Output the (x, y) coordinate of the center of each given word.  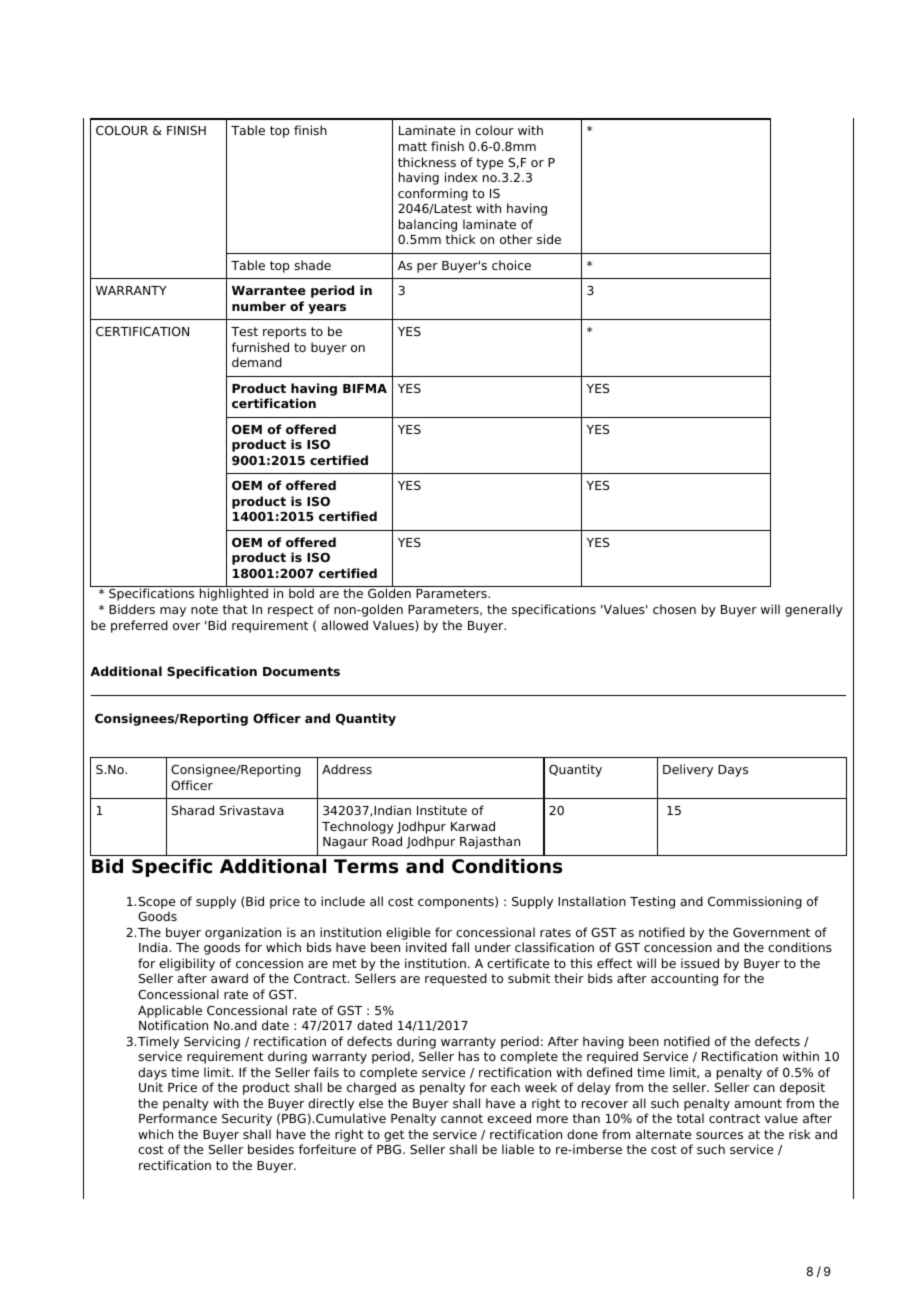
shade (312, 265)
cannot (462, 1118)
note (204, 609)
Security (247, 1119)
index (461, 177)
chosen (674, 609)
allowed (345, 625)
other (516, 239)
